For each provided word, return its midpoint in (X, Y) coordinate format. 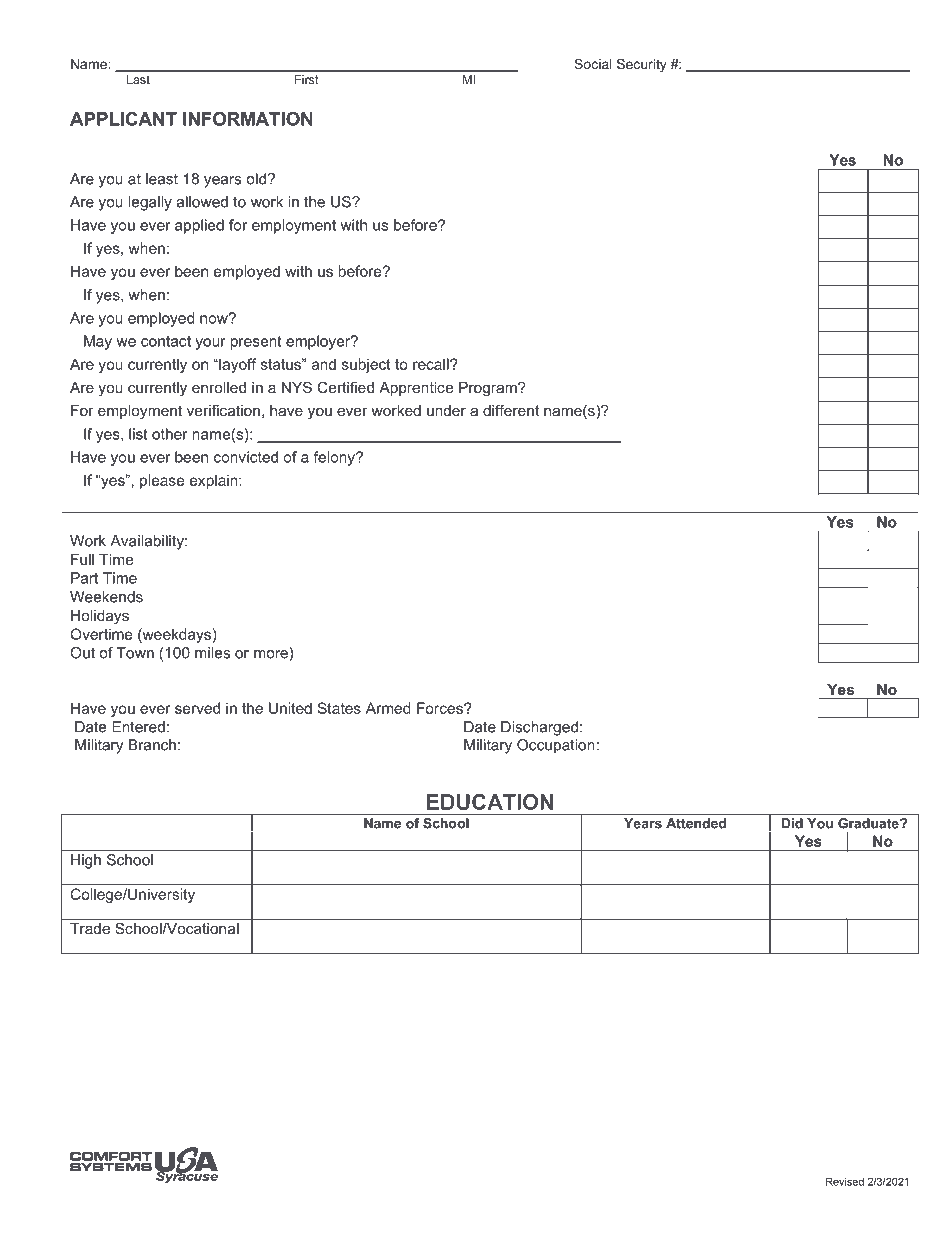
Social (592, 64)
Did (792, 823)
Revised (845, 1181)
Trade (90, 928)
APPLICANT (123, 119)
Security (642, 65)
